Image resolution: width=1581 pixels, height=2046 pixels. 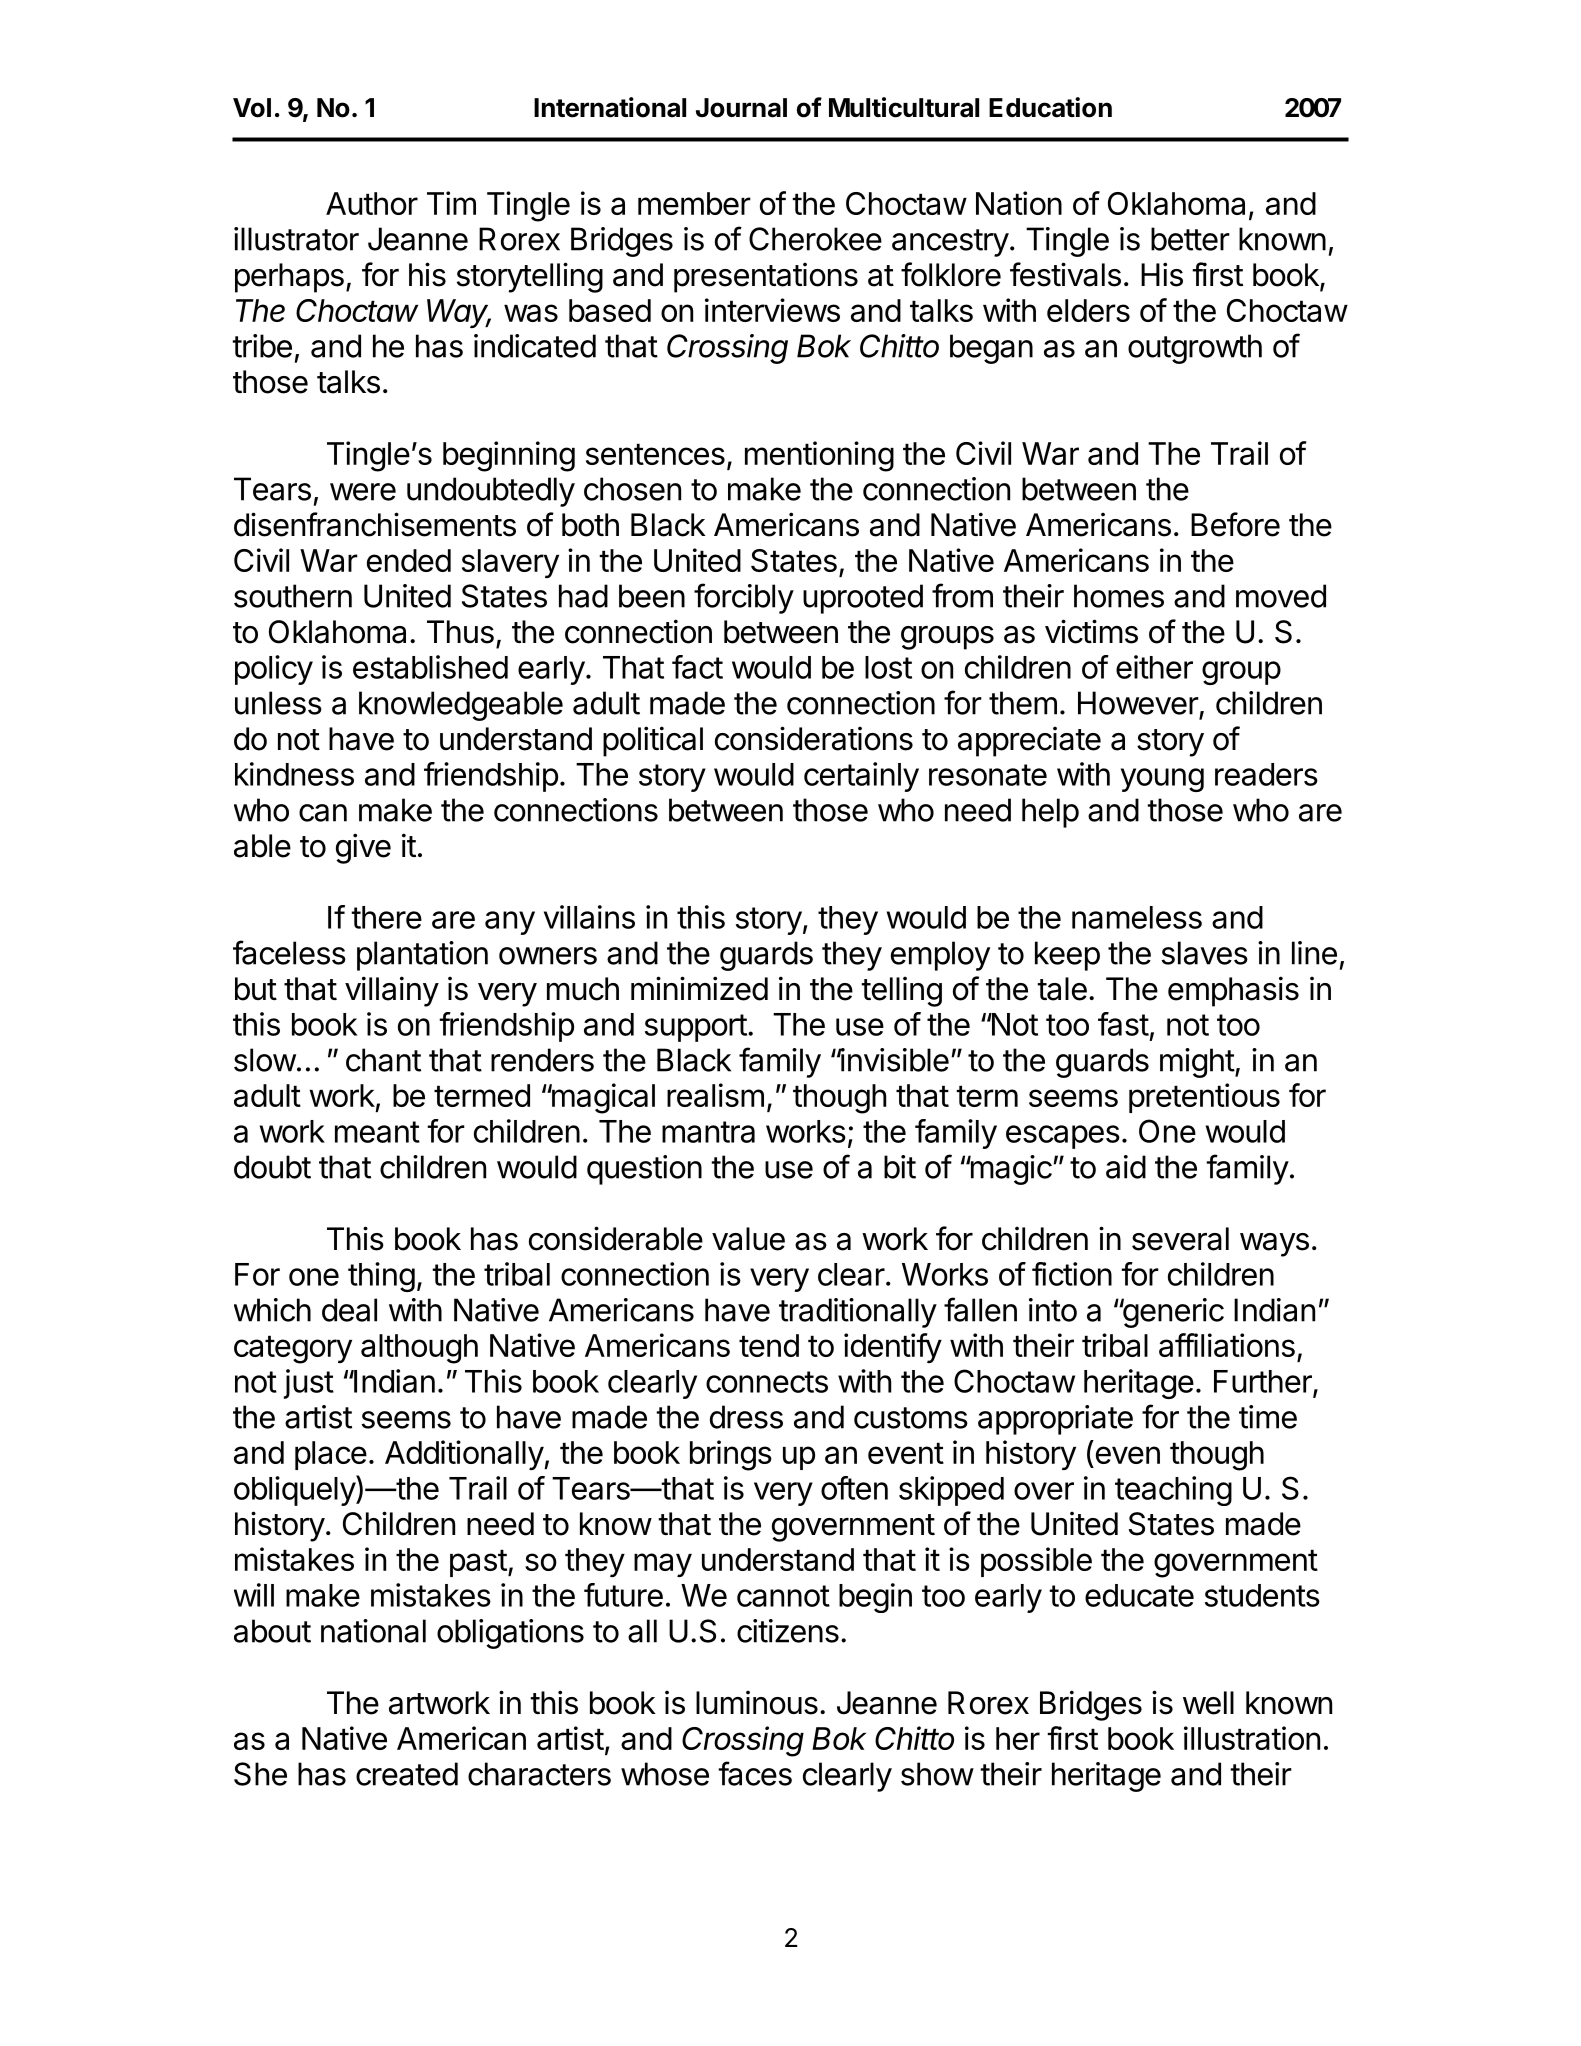 What do you see at coordinates (757, 1703) in the image?
I see `luminous` at bounding box center [757, 1703].
